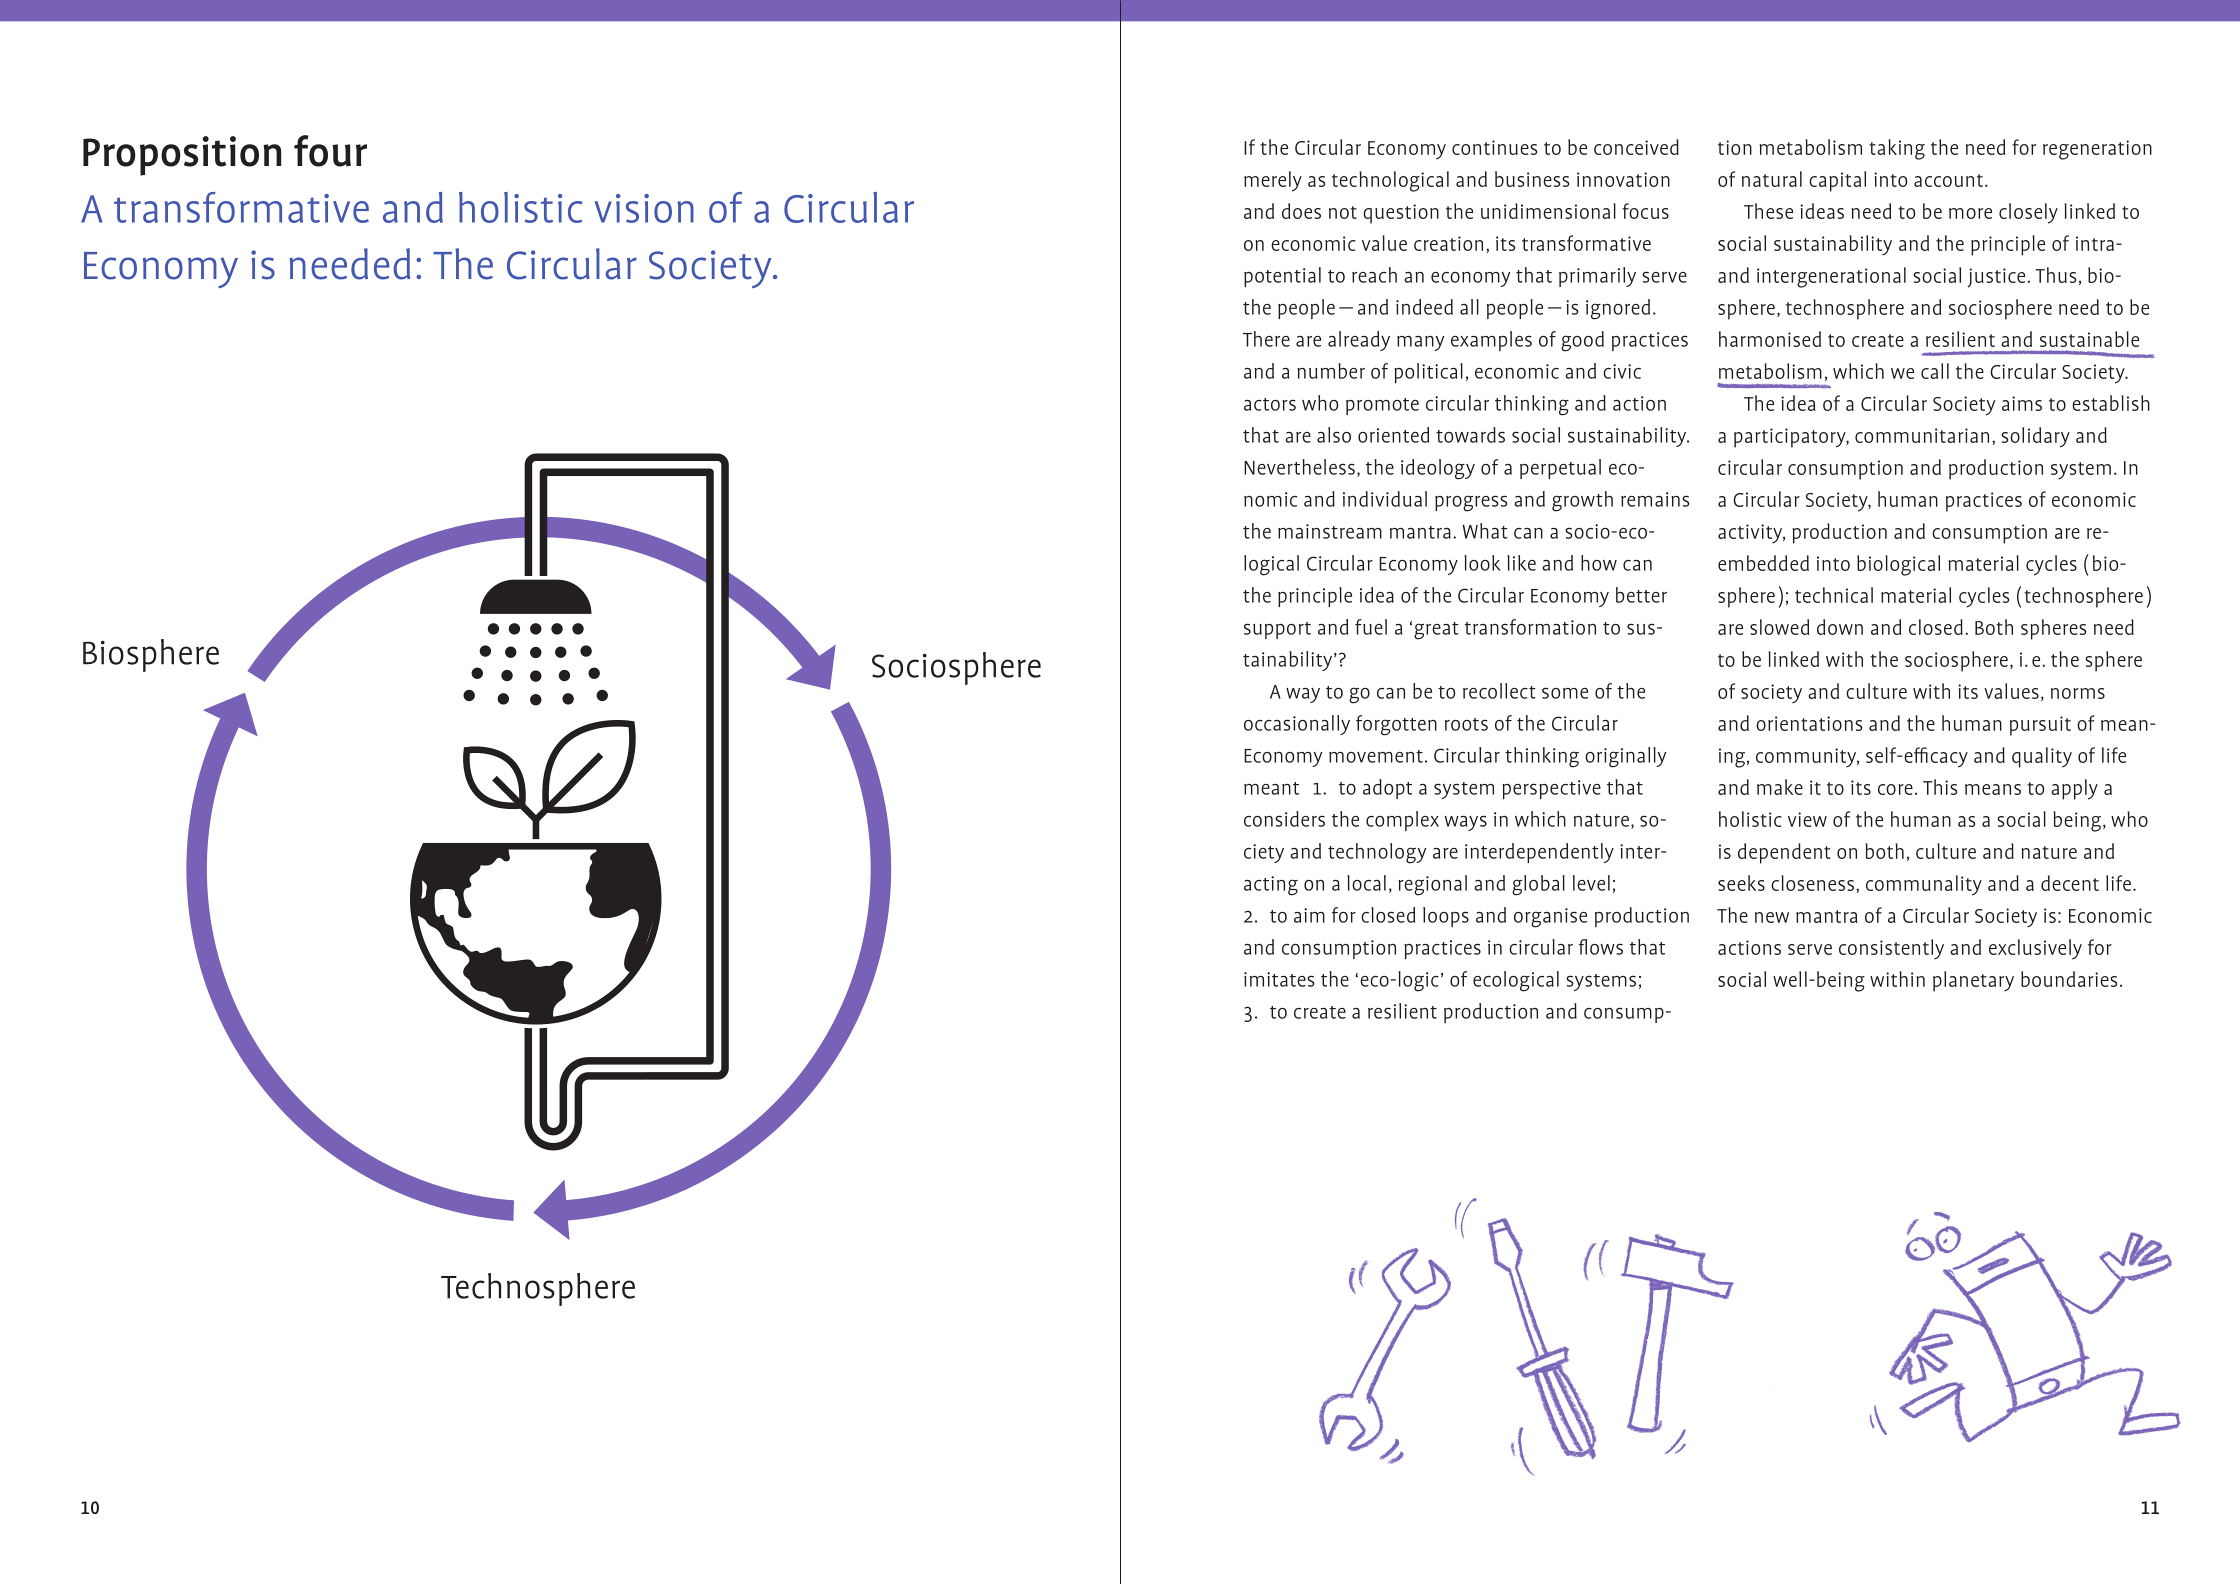  I want to click on already, so click(1359, 341).
